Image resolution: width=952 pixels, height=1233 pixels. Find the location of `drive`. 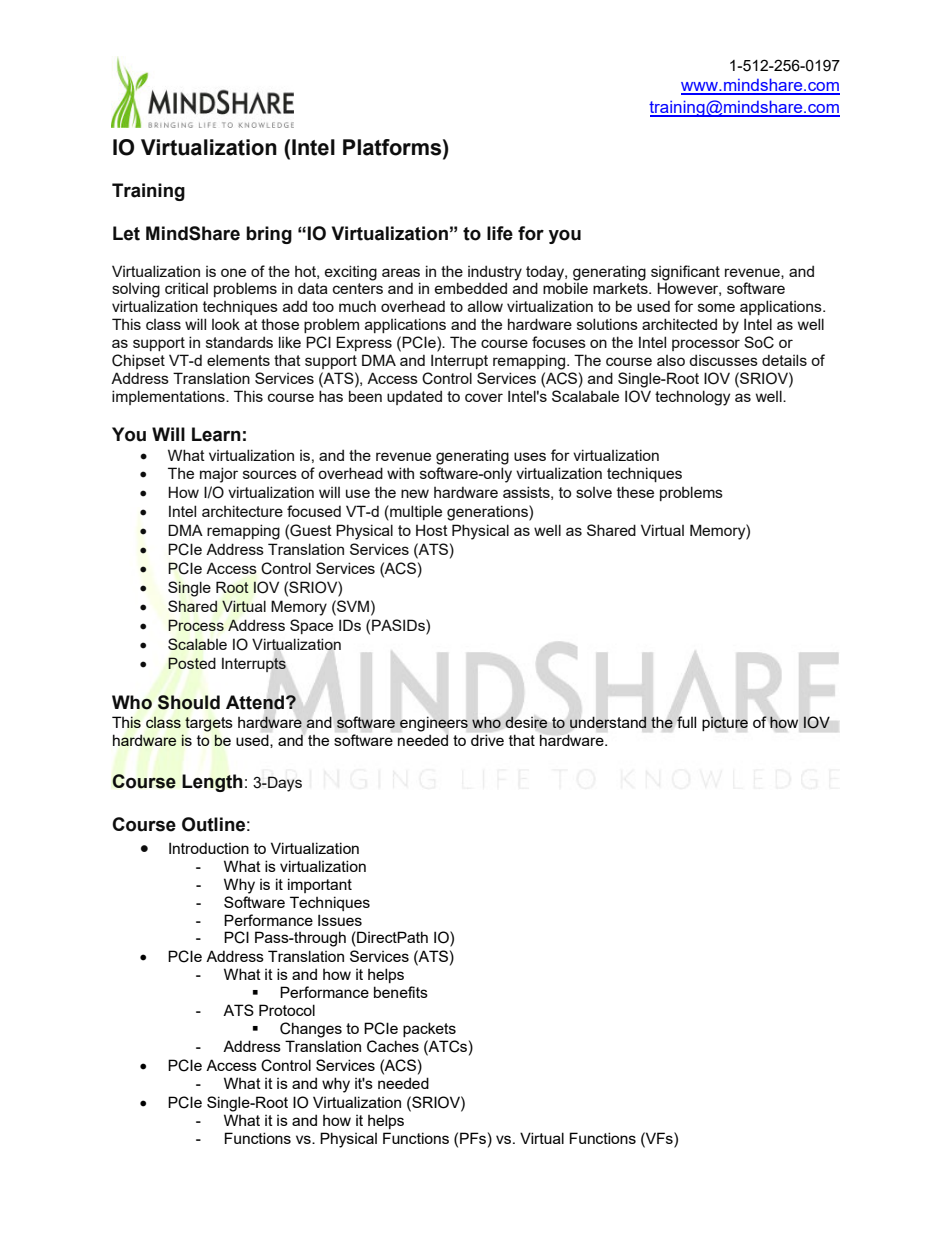

drive is located at coordinates (487, 740).
